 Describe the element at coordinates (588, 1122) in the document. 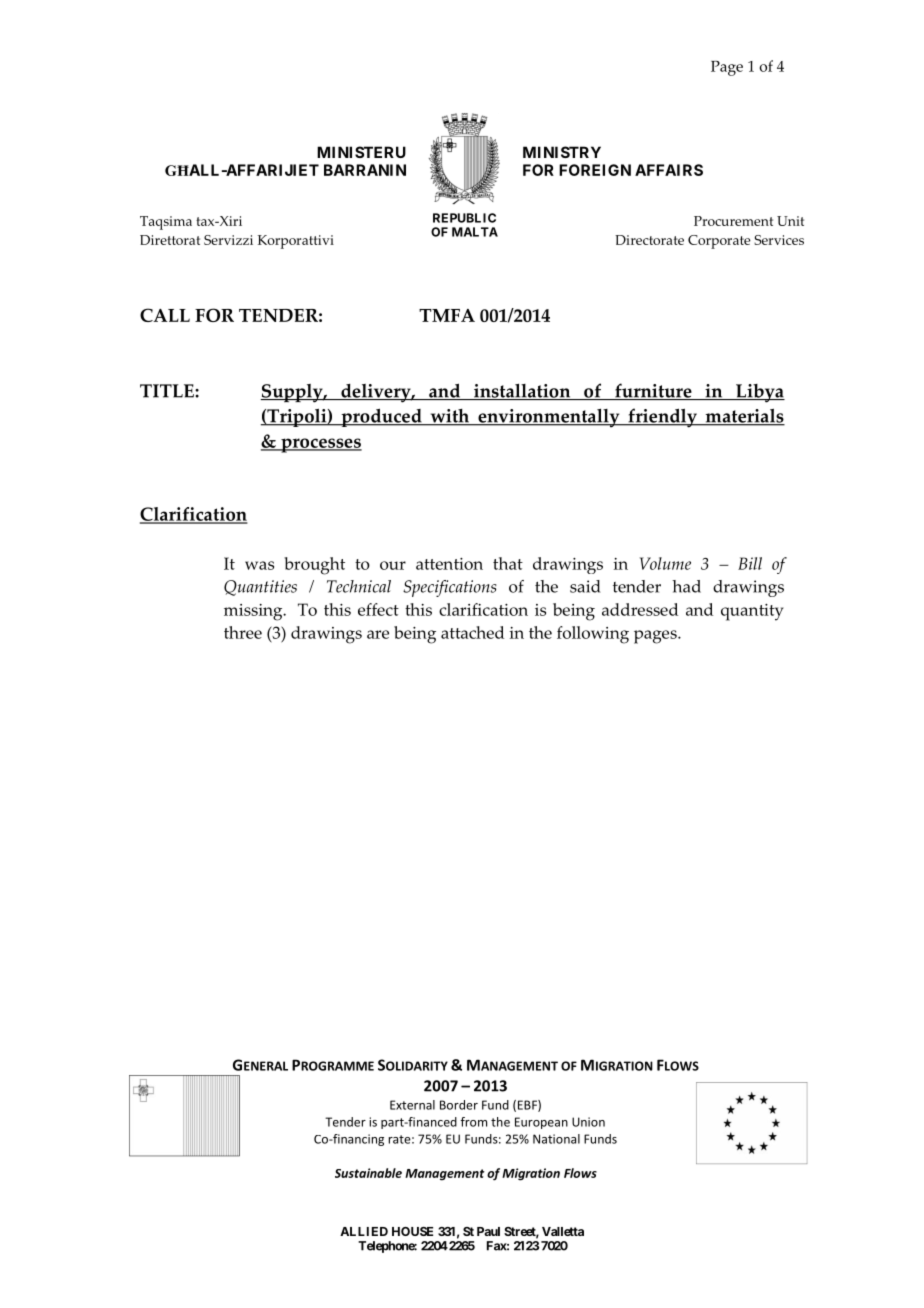

I see `Union` at that location.
